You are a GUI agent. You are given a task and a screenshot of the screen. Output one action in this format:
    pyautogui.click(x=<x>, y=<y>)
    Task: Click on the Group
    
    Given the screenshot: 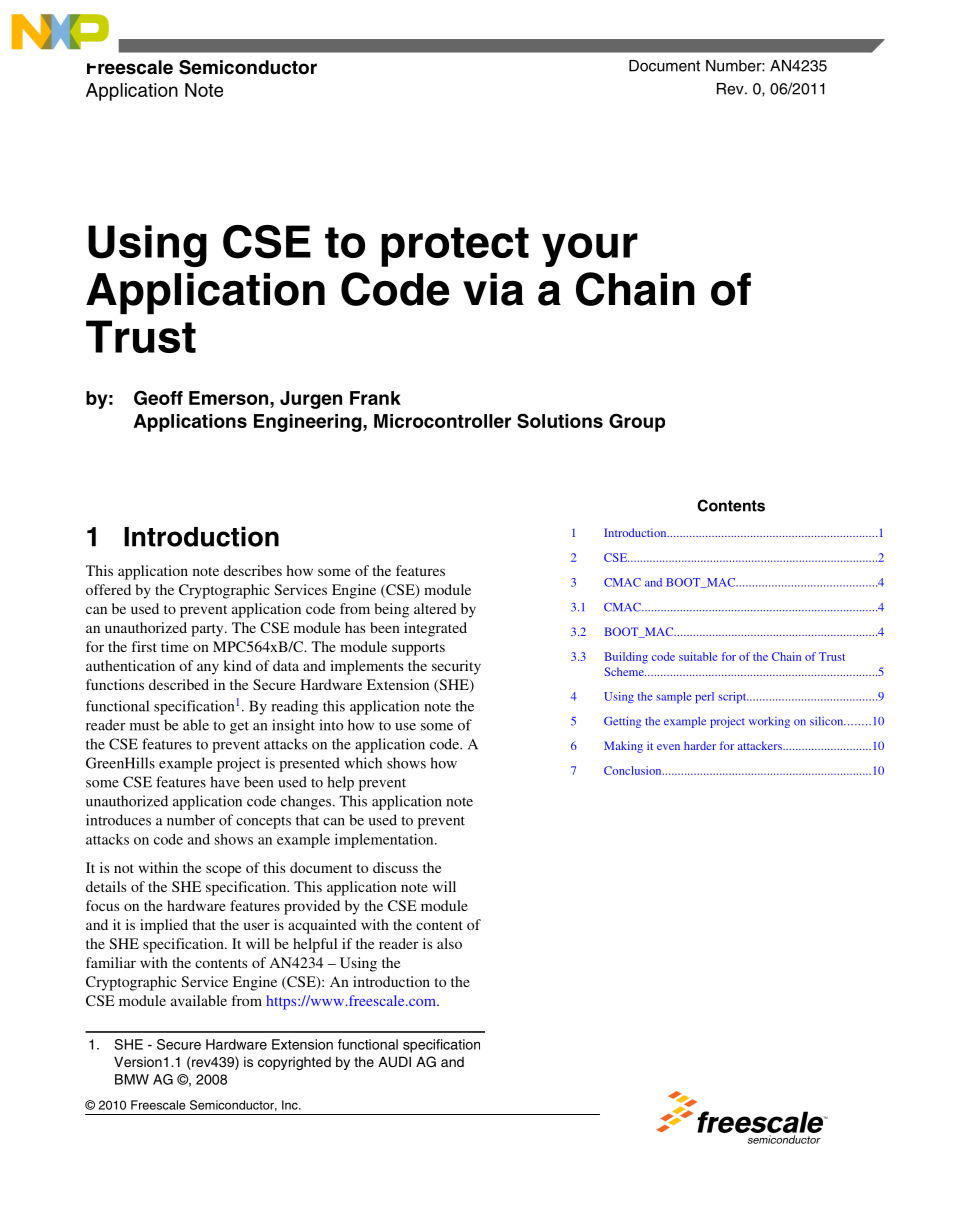 What is the action you would take?
    pyautogui.click(x=637, y=422)
